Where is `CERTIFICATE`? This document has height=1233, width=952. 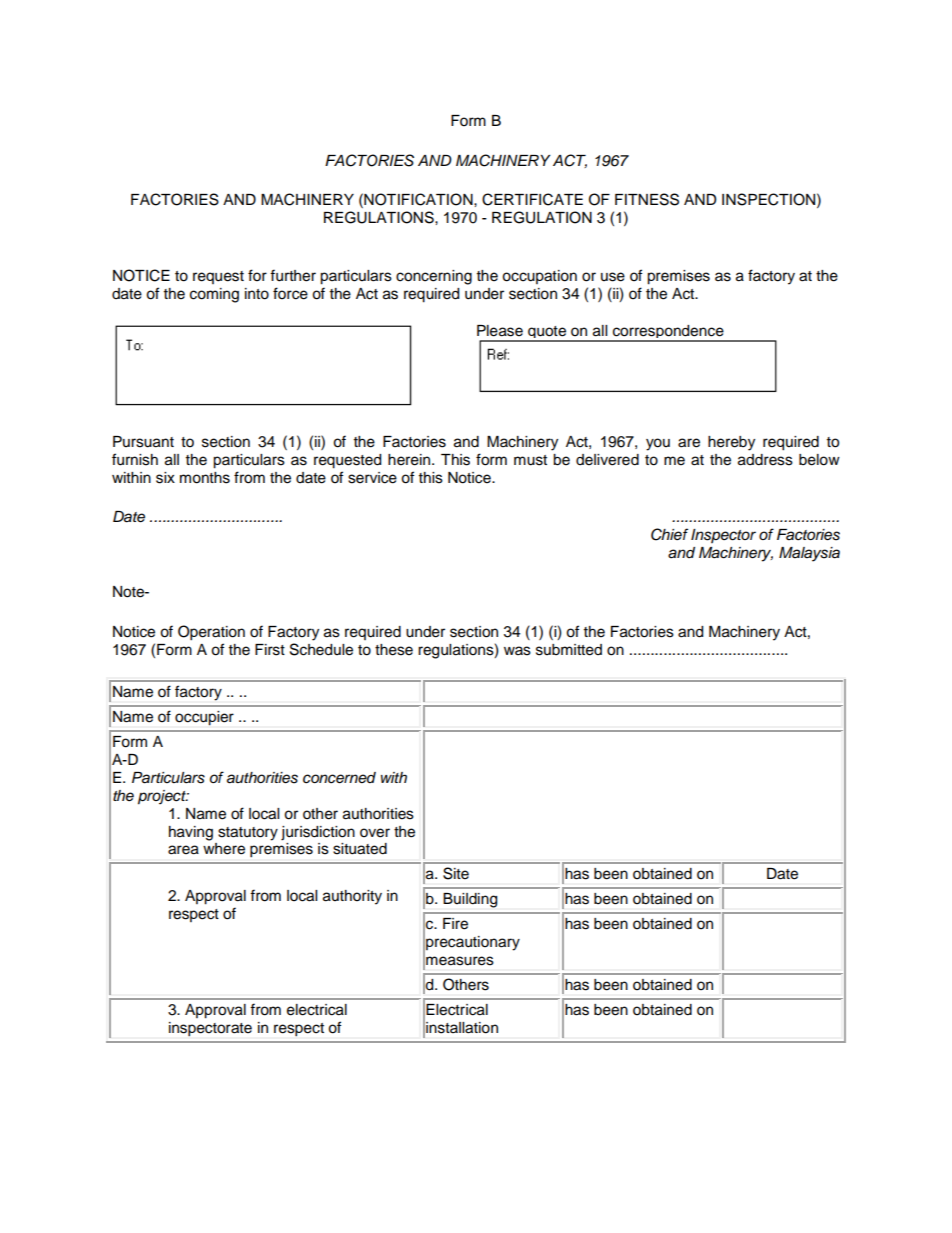
CERTIFICATE is located at coordinates (532, 199).
